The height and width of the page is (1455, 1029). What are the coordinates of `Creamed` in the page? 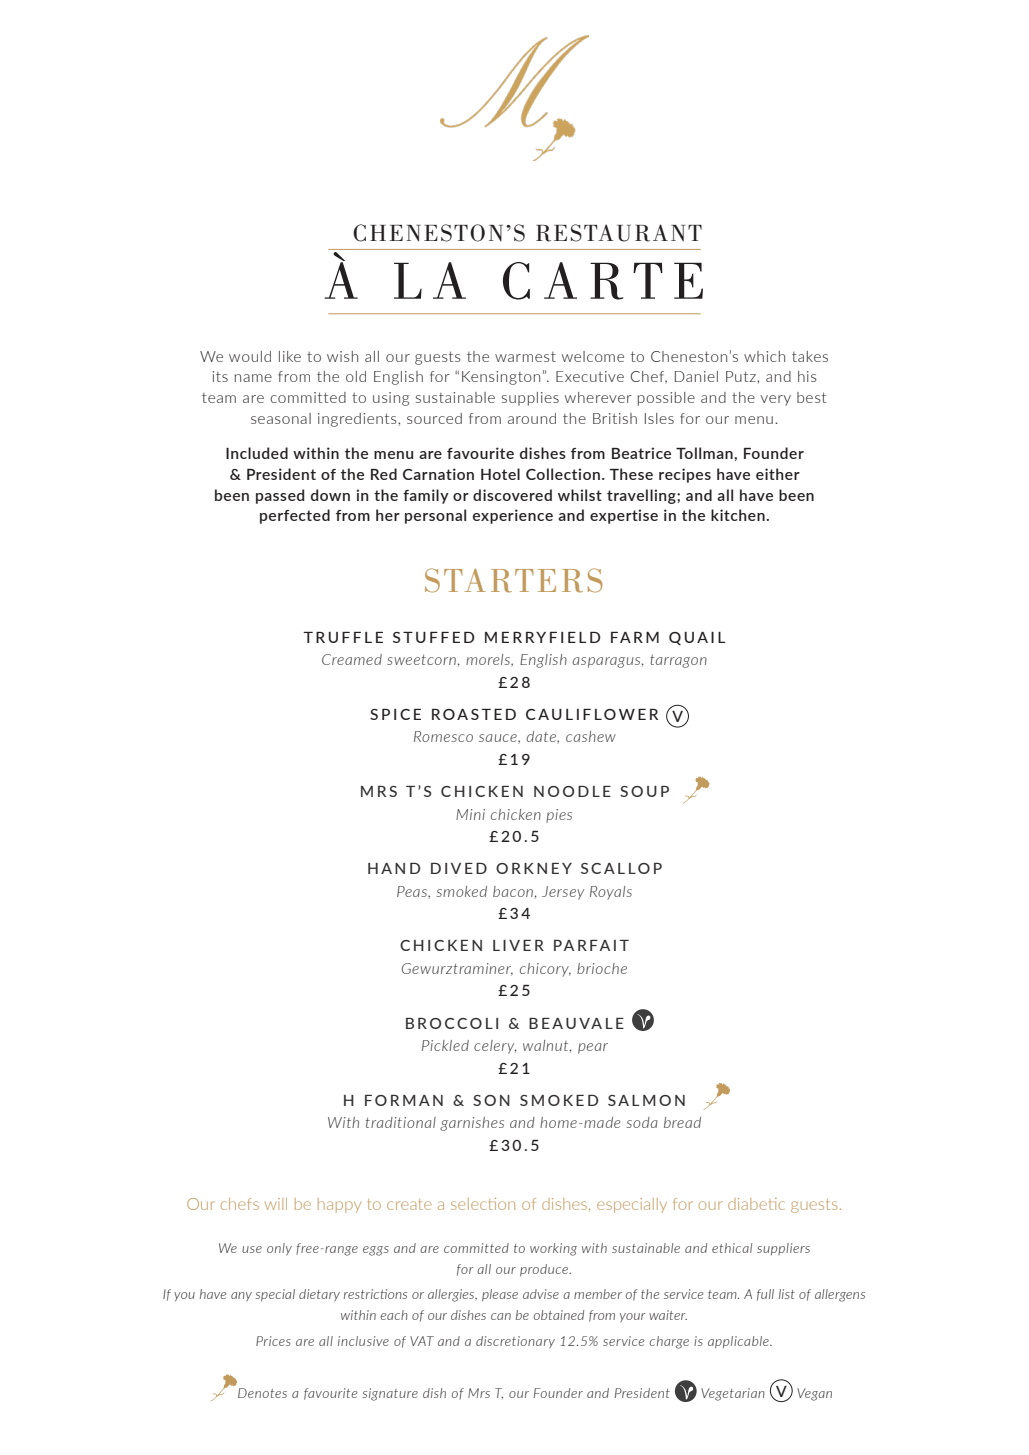 It's located at (352, 659).
